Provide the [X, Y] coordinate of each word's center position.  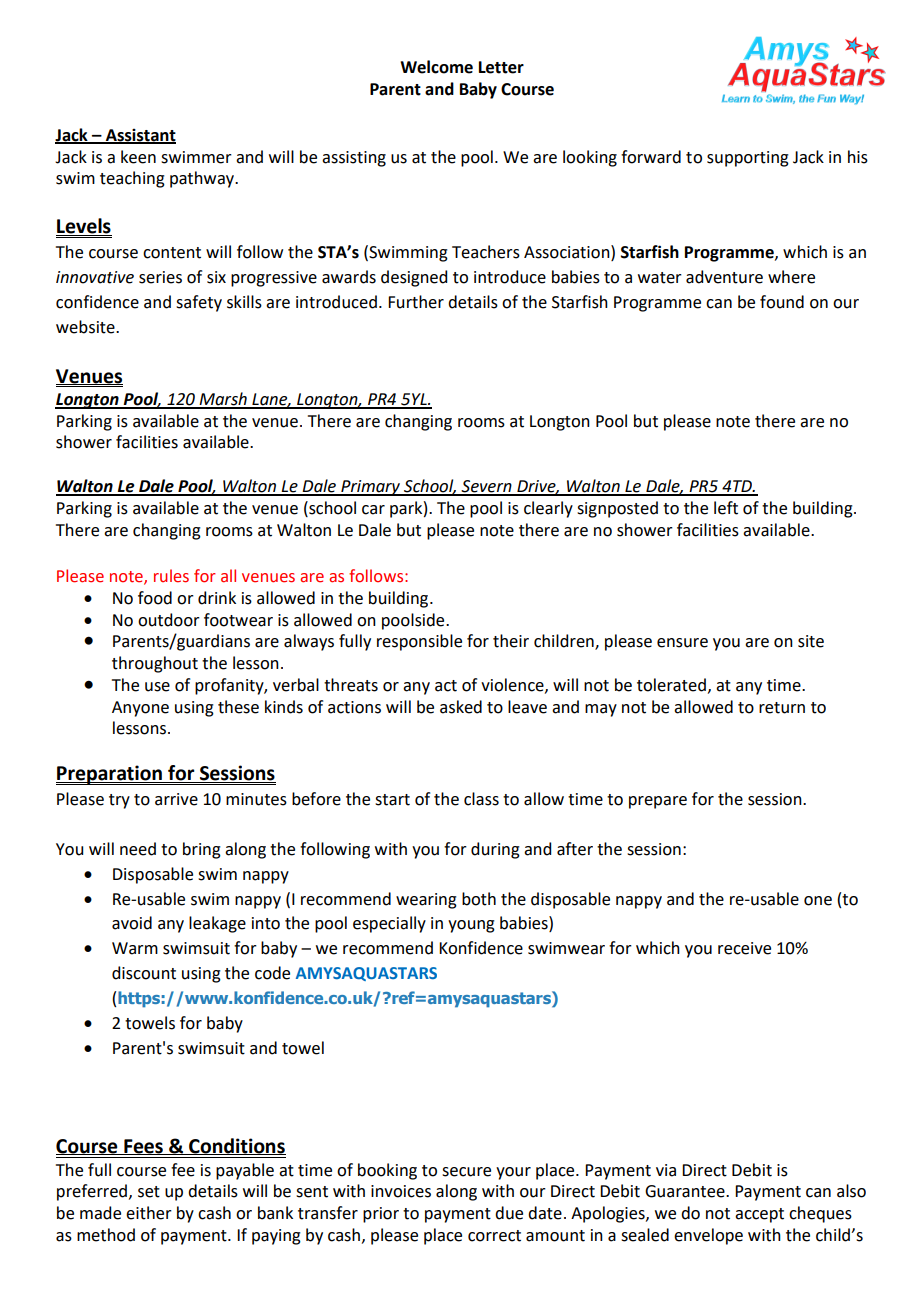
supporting [748, 159]
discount [144, 973]
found [782, 302]
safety [199, 303]
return [782, 708]
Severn [487, 487]
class [481, 799]
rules [171, 576]
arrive [176, 799]
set [149, 1192]
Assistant [140, 136]
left [726, 508]
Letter [501, 67]
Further [416, 302]
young [471, 926]
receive [744, 948]
